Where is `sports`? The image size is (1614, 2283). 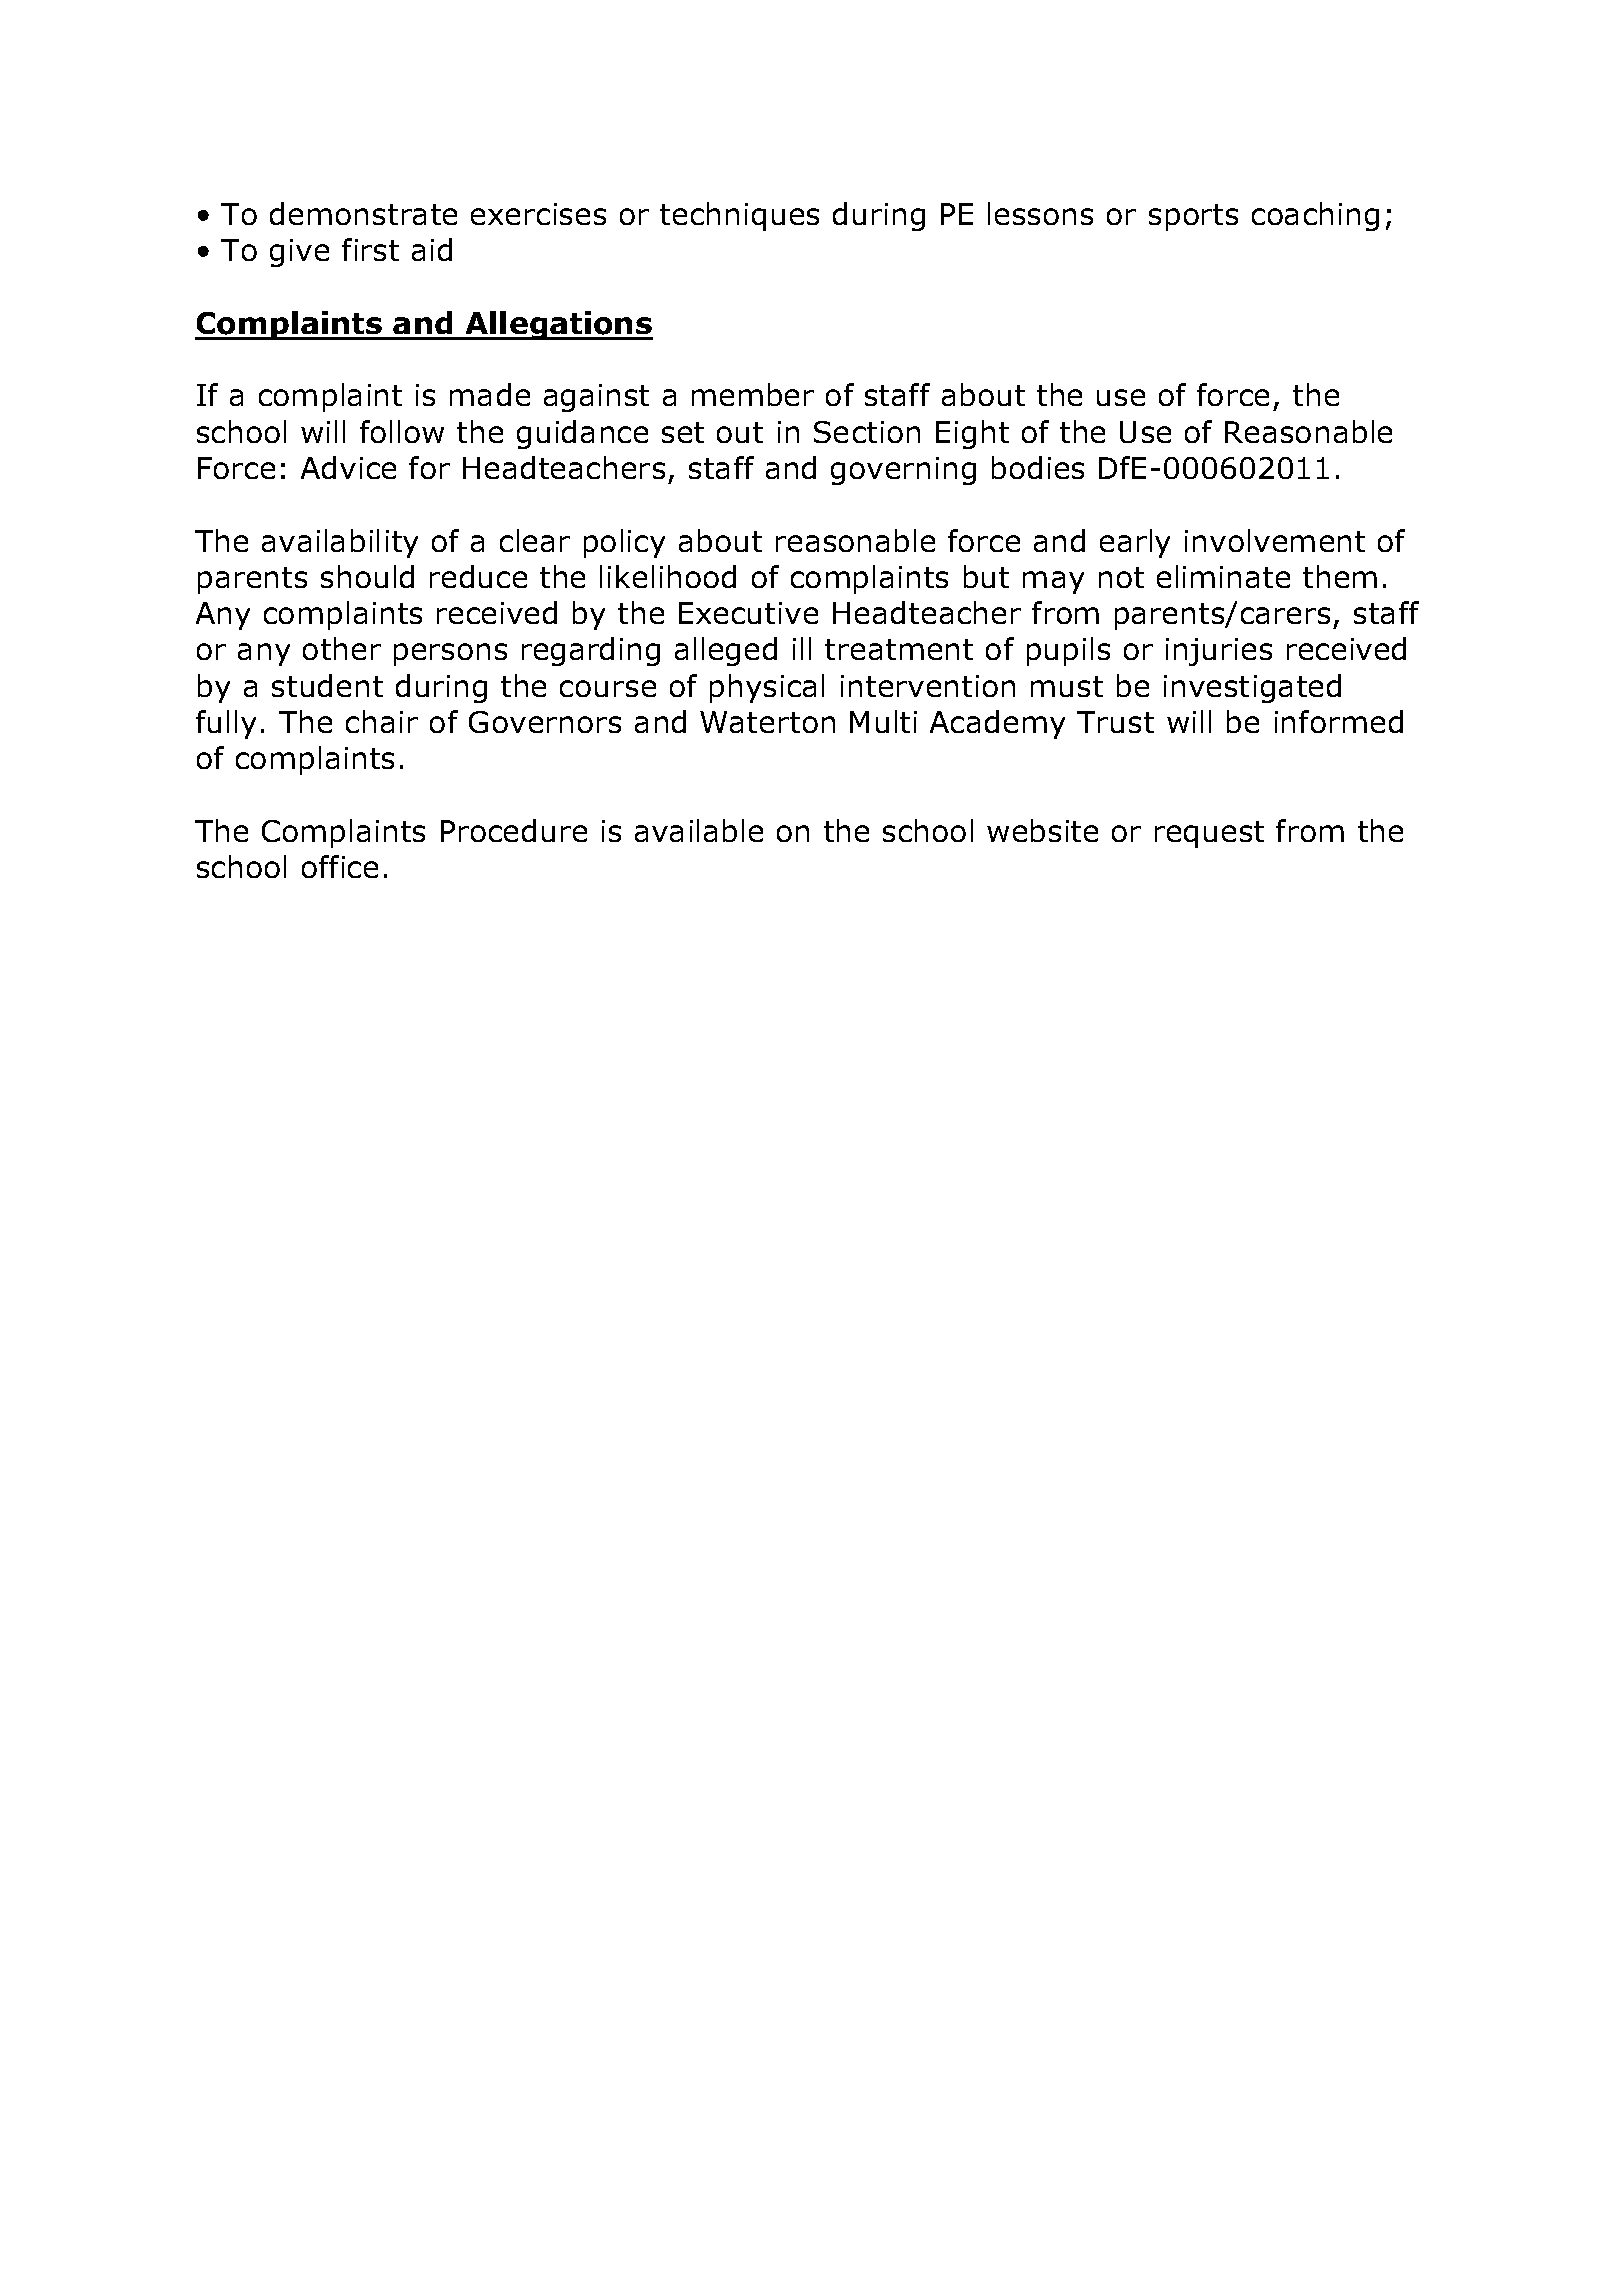 sports is located at coordinates (1193, 217).
